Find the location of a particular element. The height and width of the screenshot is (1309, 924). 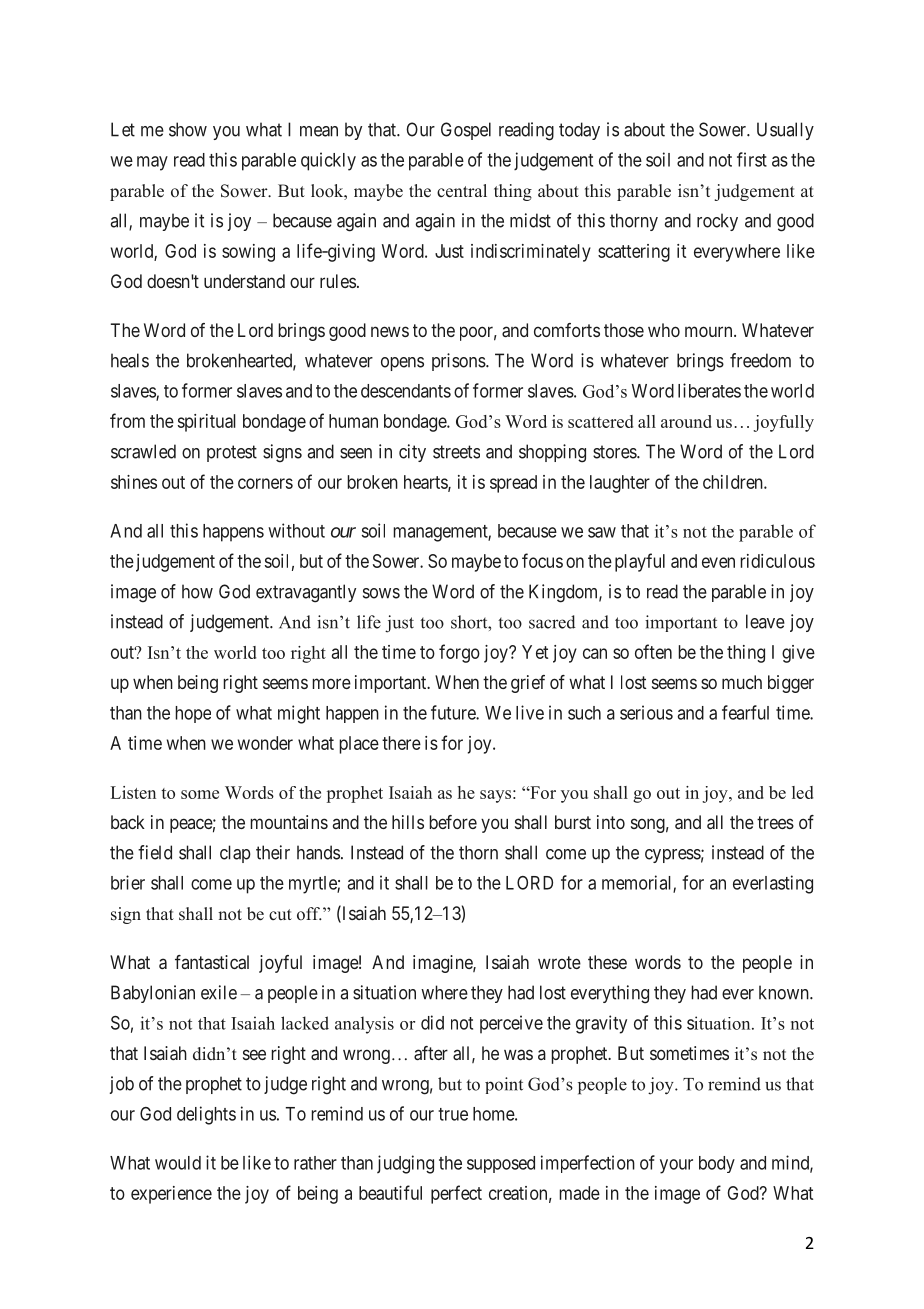

hope is located at coordinates (193, 714).
